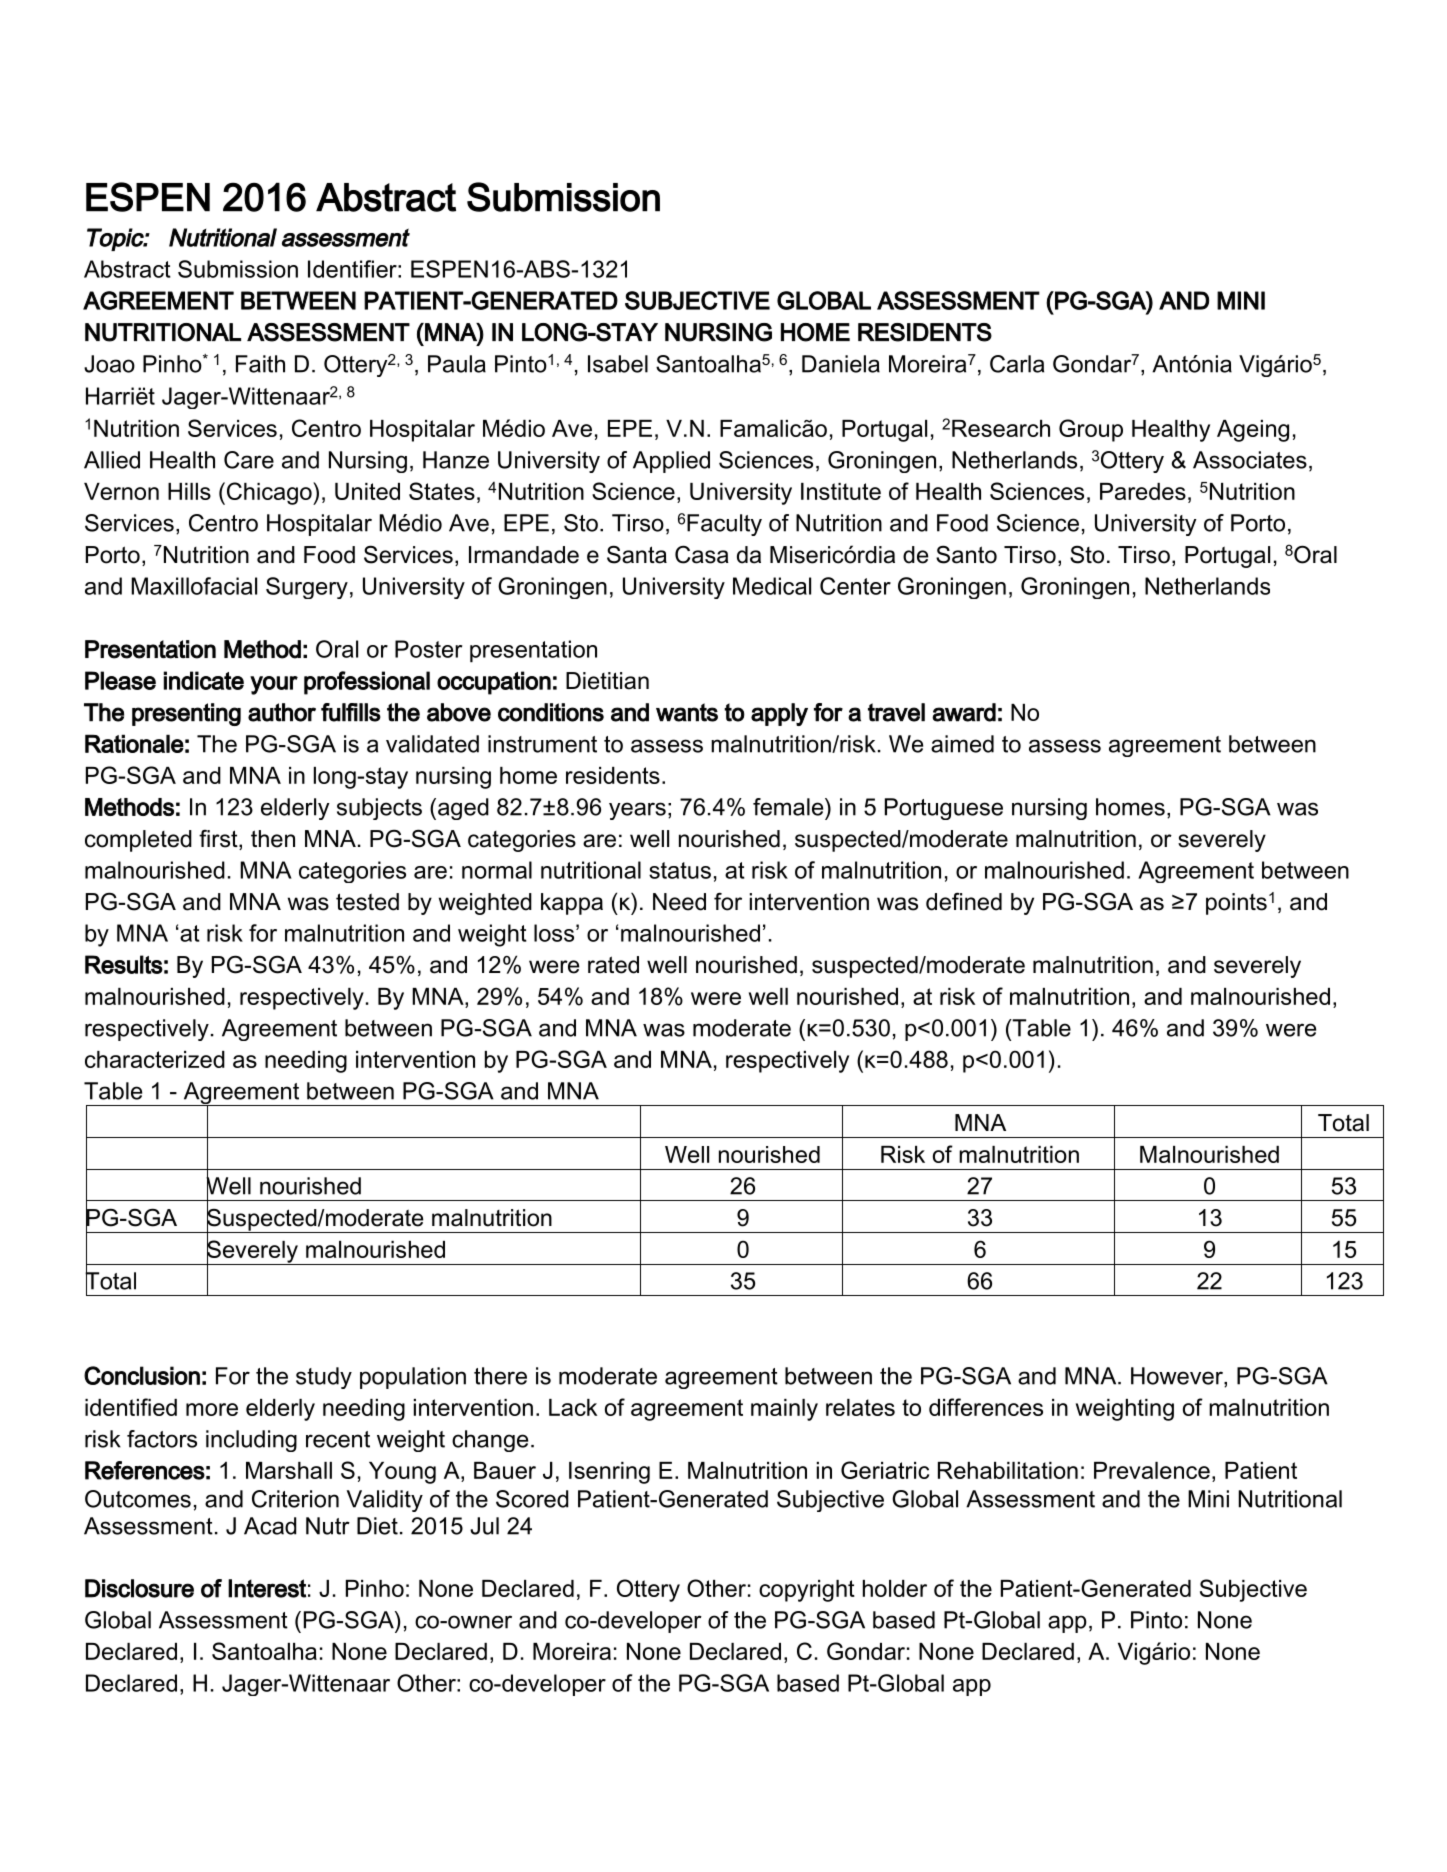 This image has height=1872, width=1447. I want to click on Group, so click(1091, 430).
